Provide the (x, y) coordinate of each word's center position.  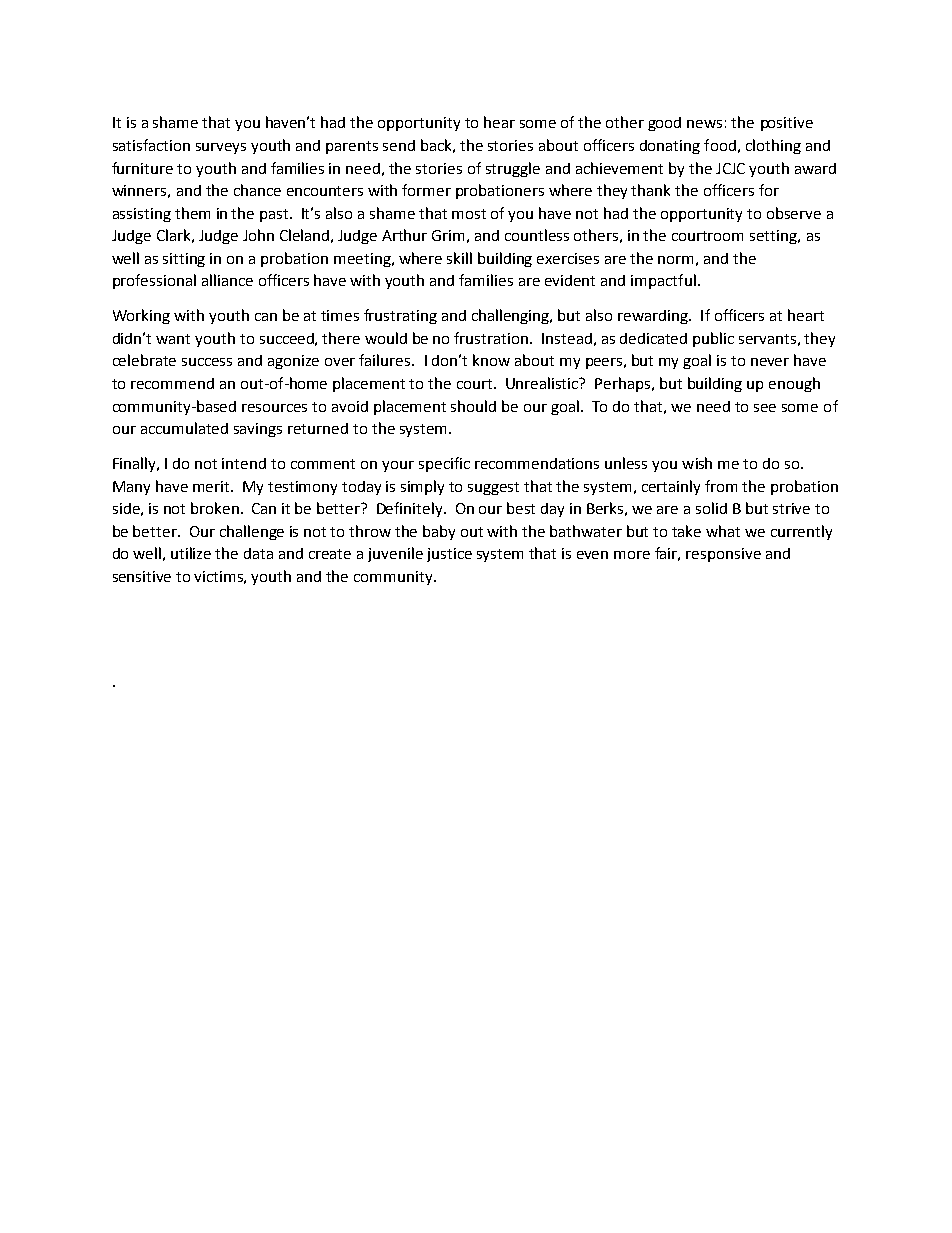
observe (794, 213)
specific (444, 464)
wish (697, 463)
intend (244, 463)
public (713, 339)
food (720, 145)
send (399, 145)
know (491, 360)
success (207, 362)
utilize (191, 553)
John (258, 235)
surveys (221, 148)
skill (459, 258)
